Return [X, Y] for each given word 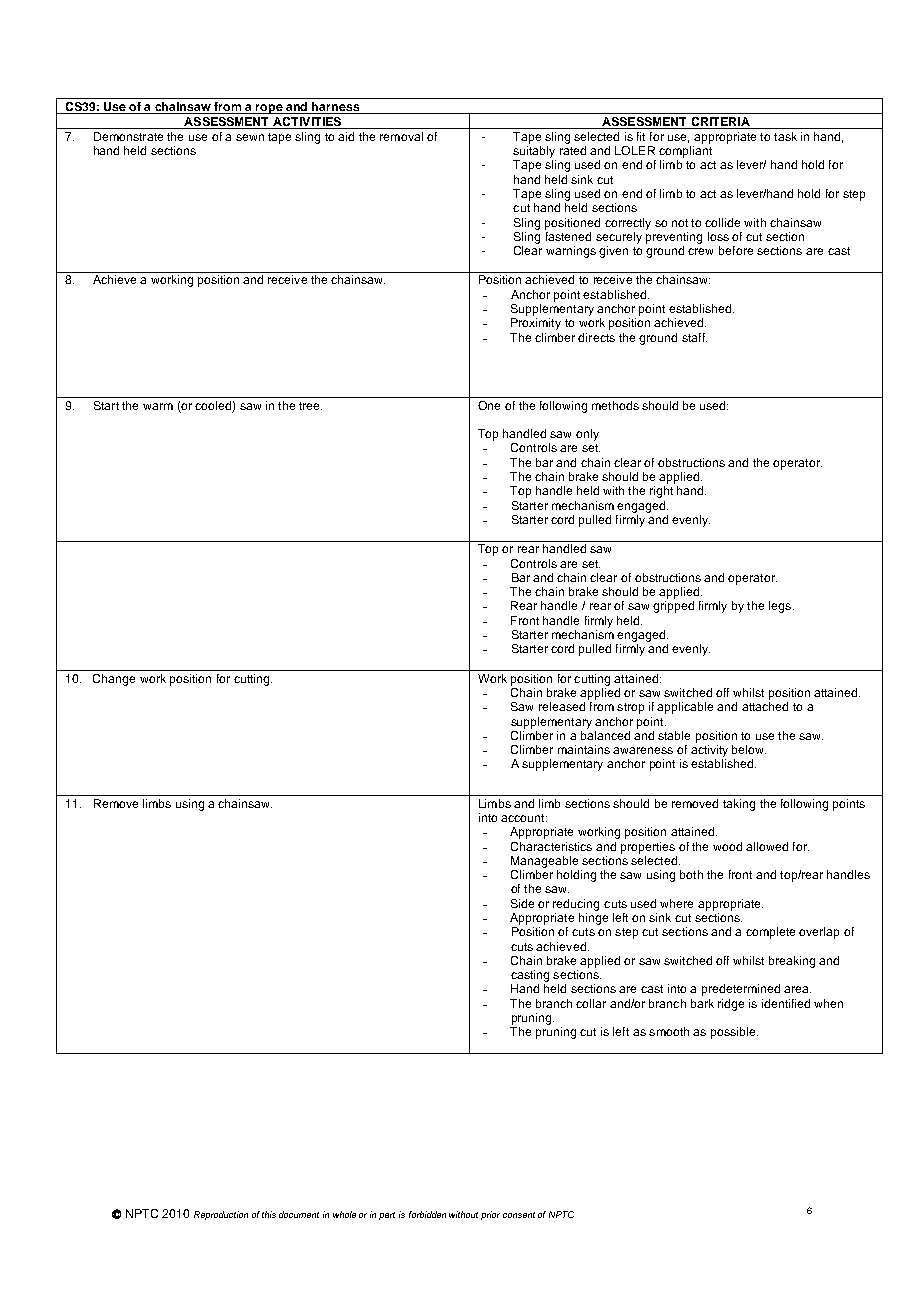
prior [490, 1215]
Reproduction [221, 1215]
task [785, 136]
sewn [250, 137]
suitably [534, 152]
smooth [669, 1031]
